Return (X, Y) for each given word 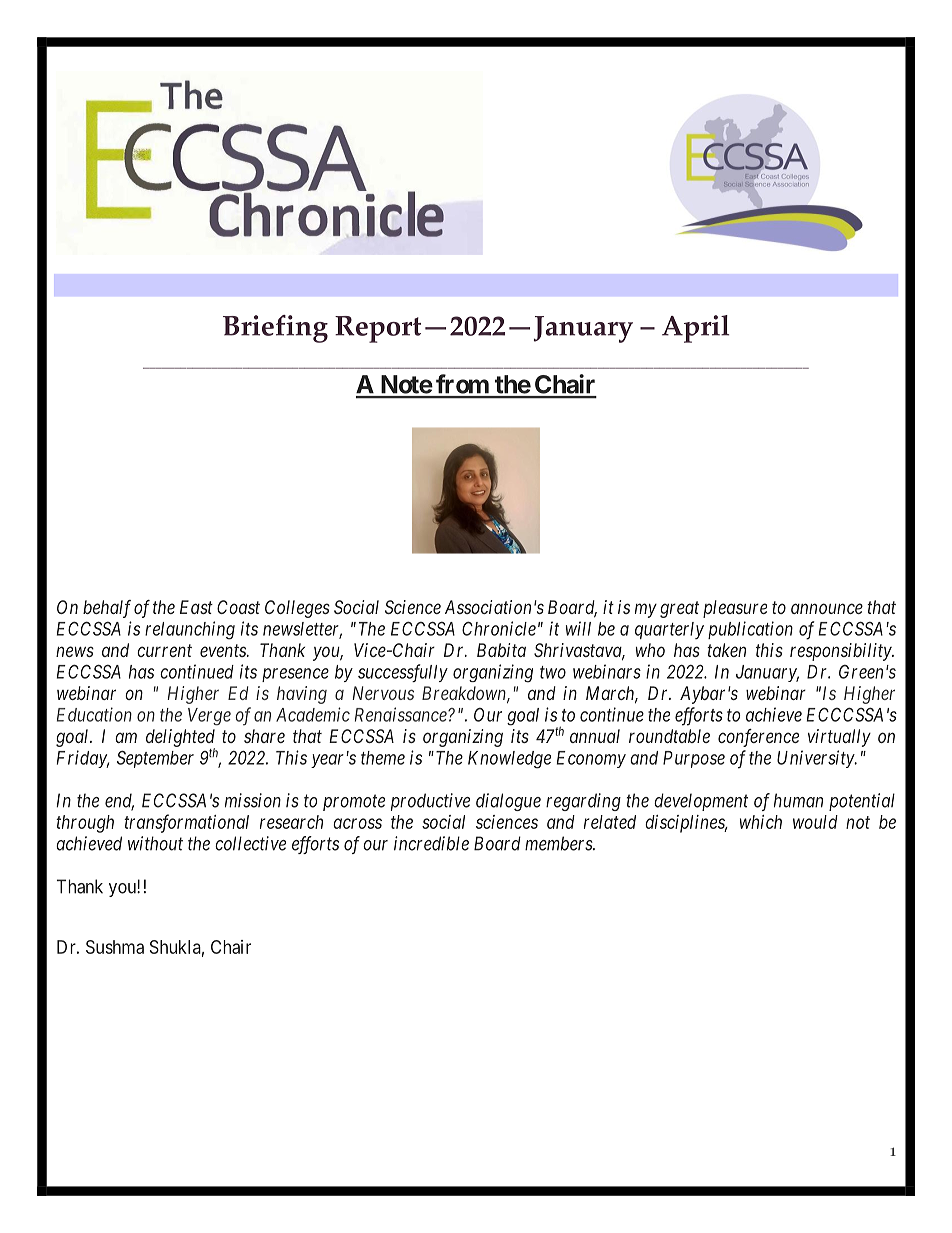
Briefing (275, 329)
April (695, 329)
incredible (431, 843)
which (761, 822)
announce (827, 608)
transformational (186, 823)
